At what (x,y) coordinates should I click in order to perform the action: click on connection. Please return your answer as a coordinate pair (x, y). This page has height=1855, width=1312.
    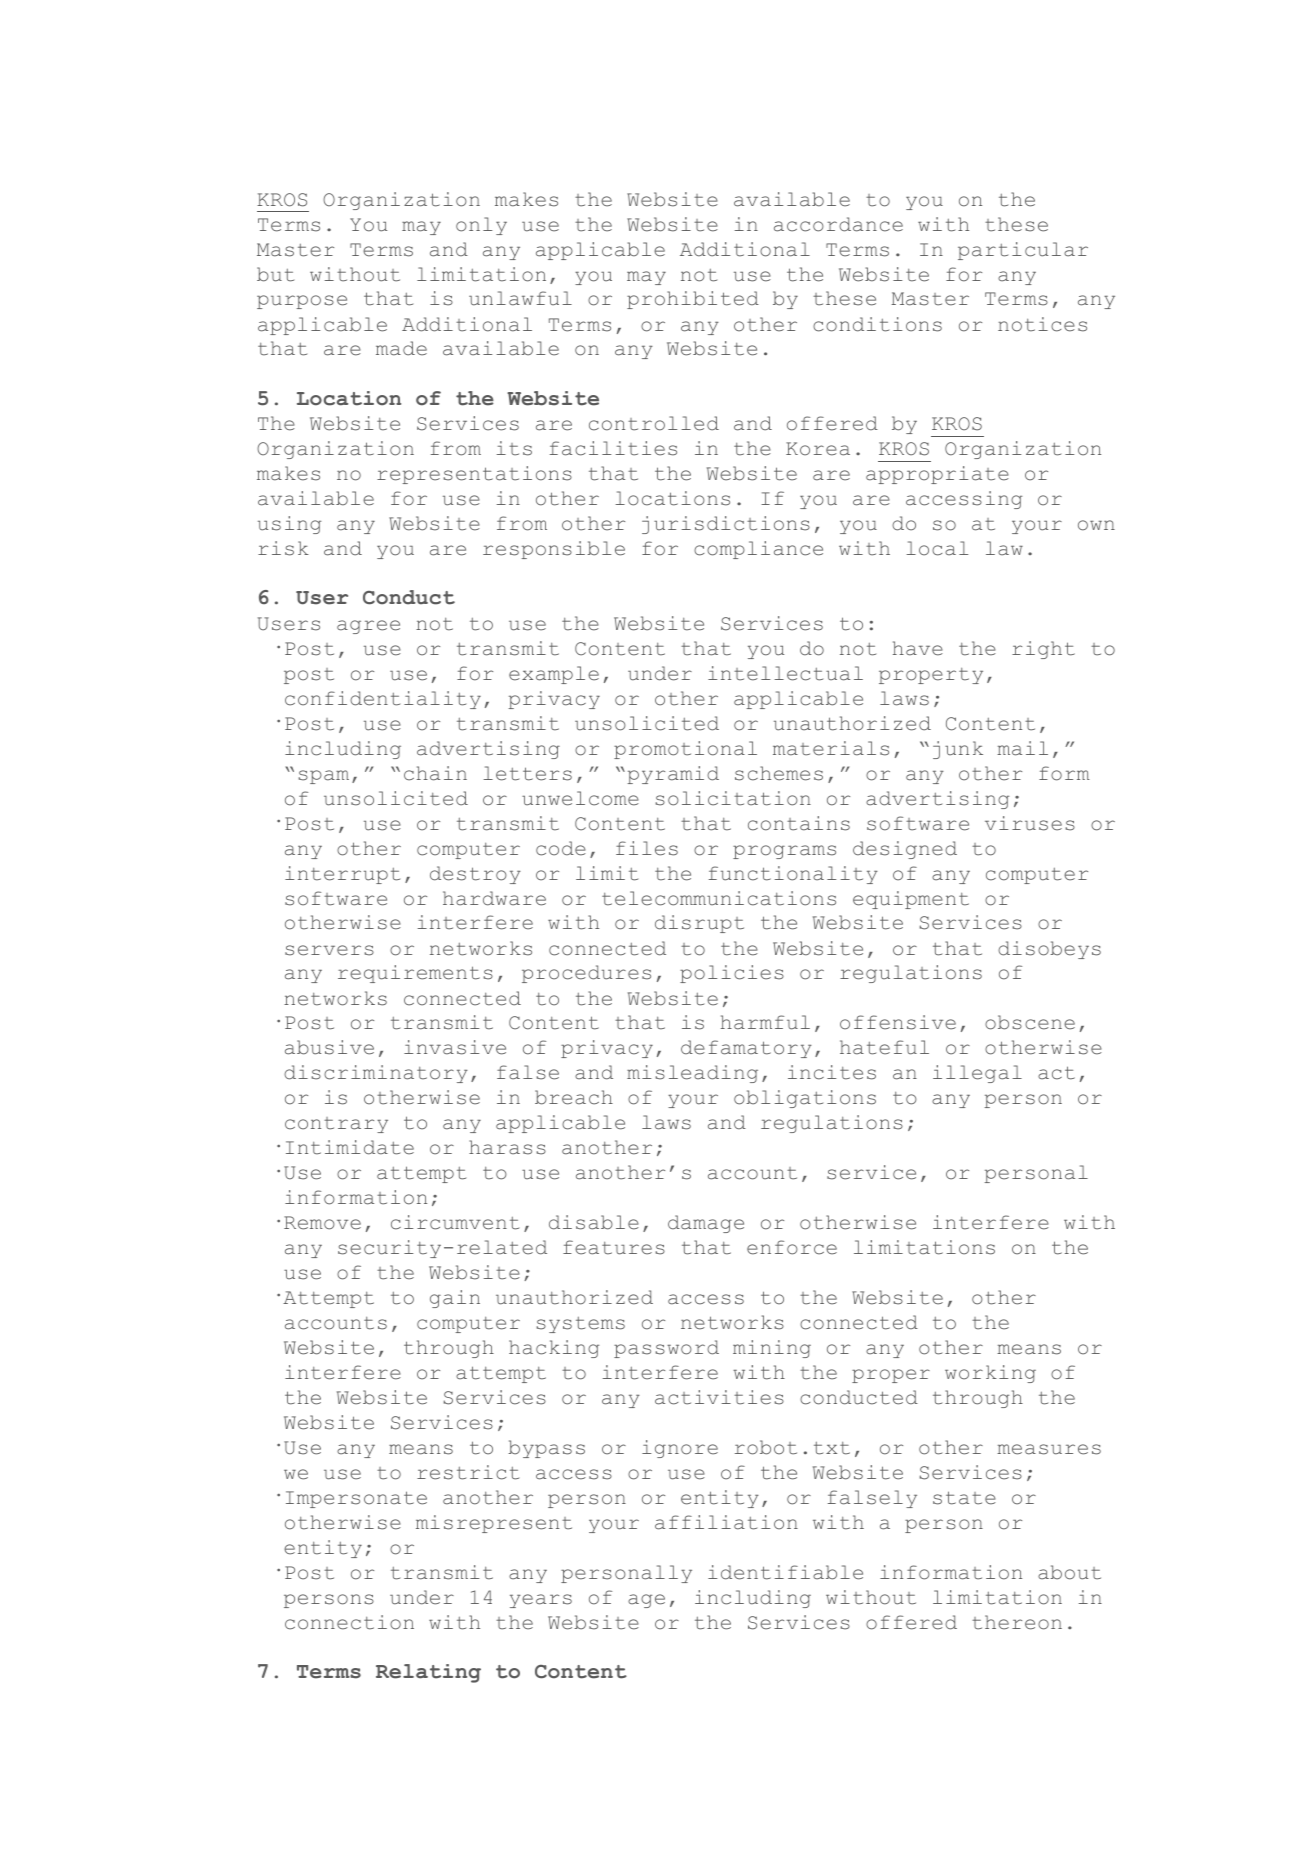
    Looking at the image, I should click on (349, 1622).
